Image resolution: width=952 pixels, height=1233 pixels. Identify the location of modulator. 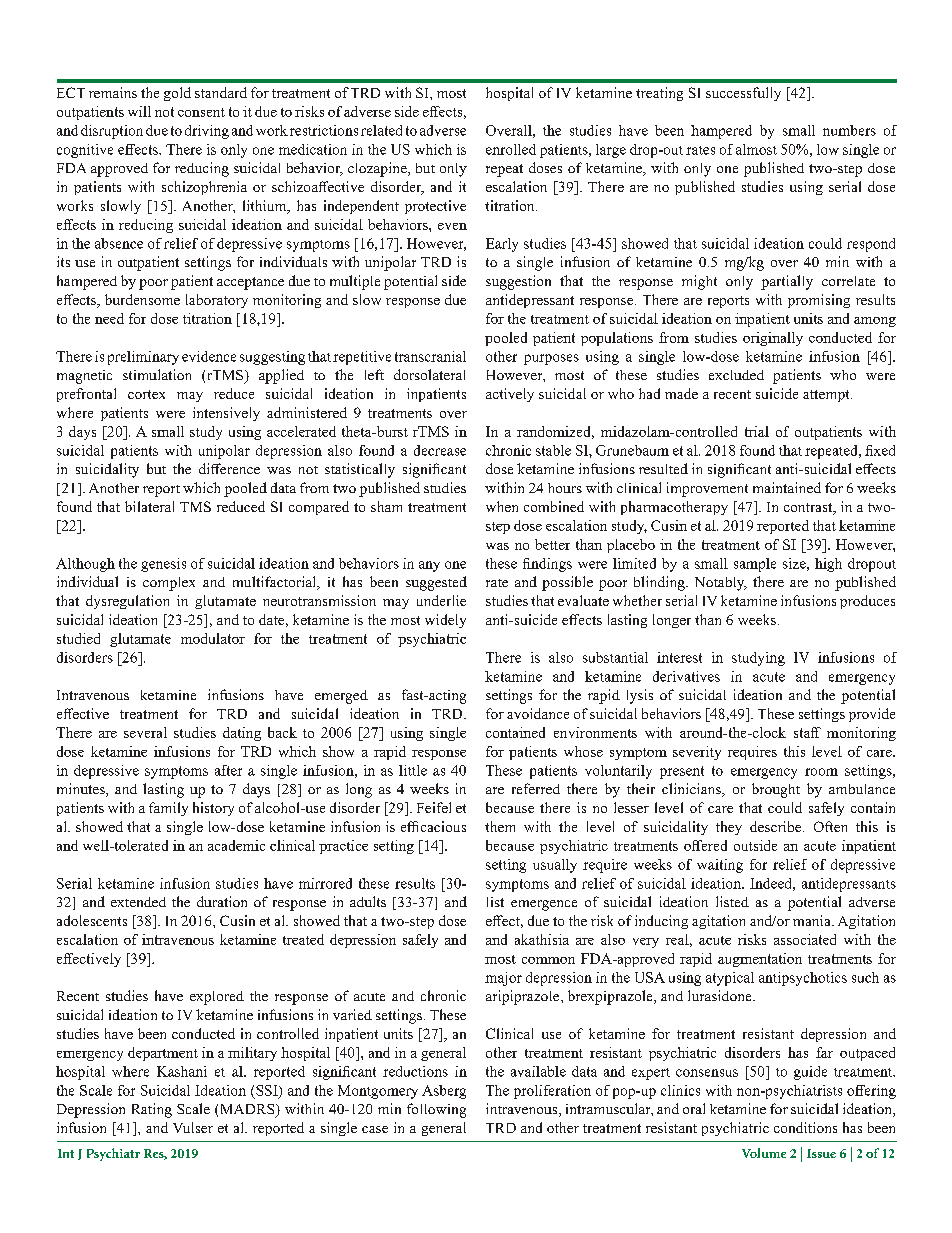
(213, 638).
